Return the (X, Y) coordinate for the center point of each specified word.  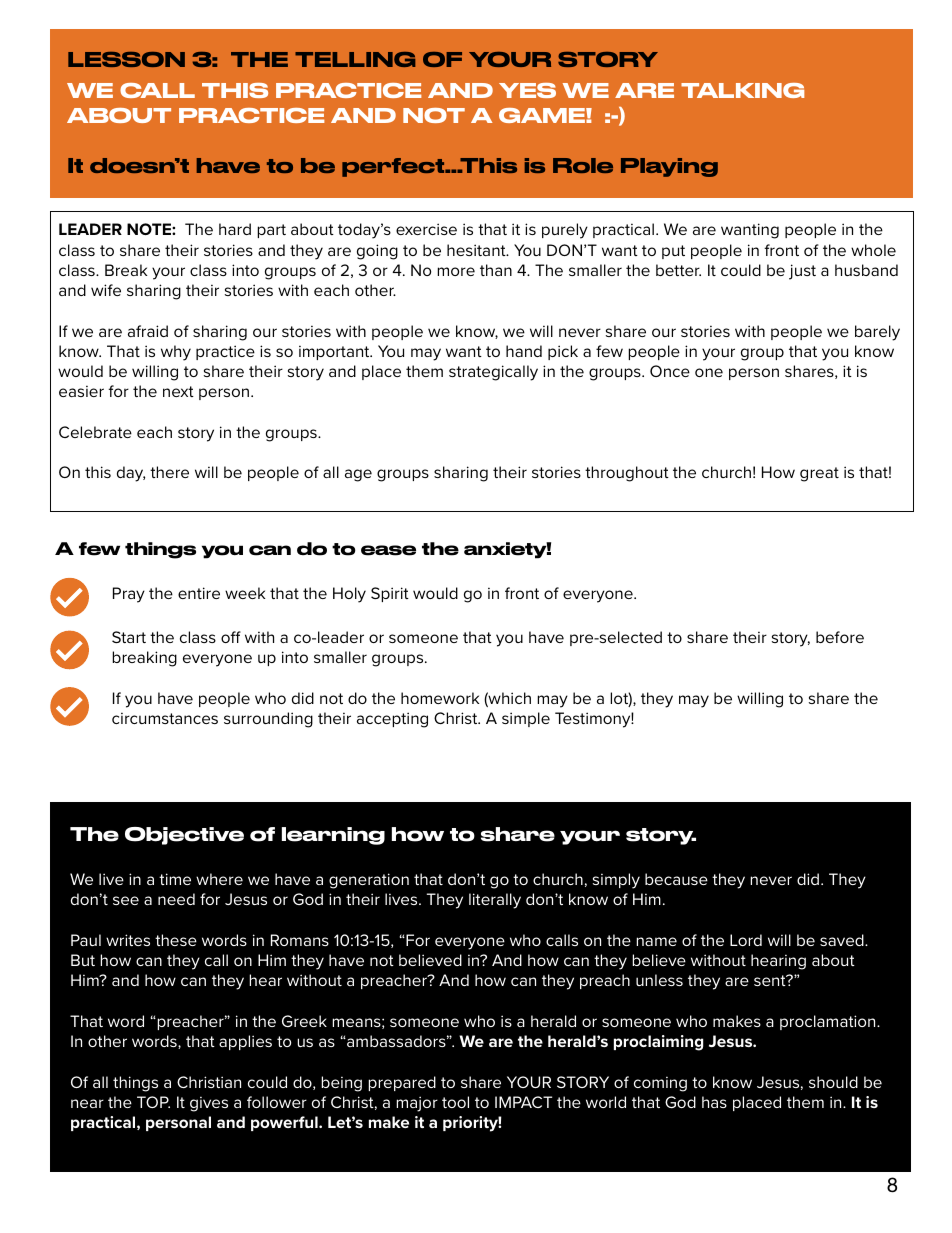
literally (495, 901)
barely (877, 333)
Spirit (390, 594)
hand (524, 351)
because (676, 879)
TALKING (742, 90)
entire (199, 593)
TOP (153, 1102)
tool (455, 1102)
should (833, 1082)
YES (527, 90)
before (840, 637)
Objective (184, 836)
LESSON (126, 59)
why (176, 353)
